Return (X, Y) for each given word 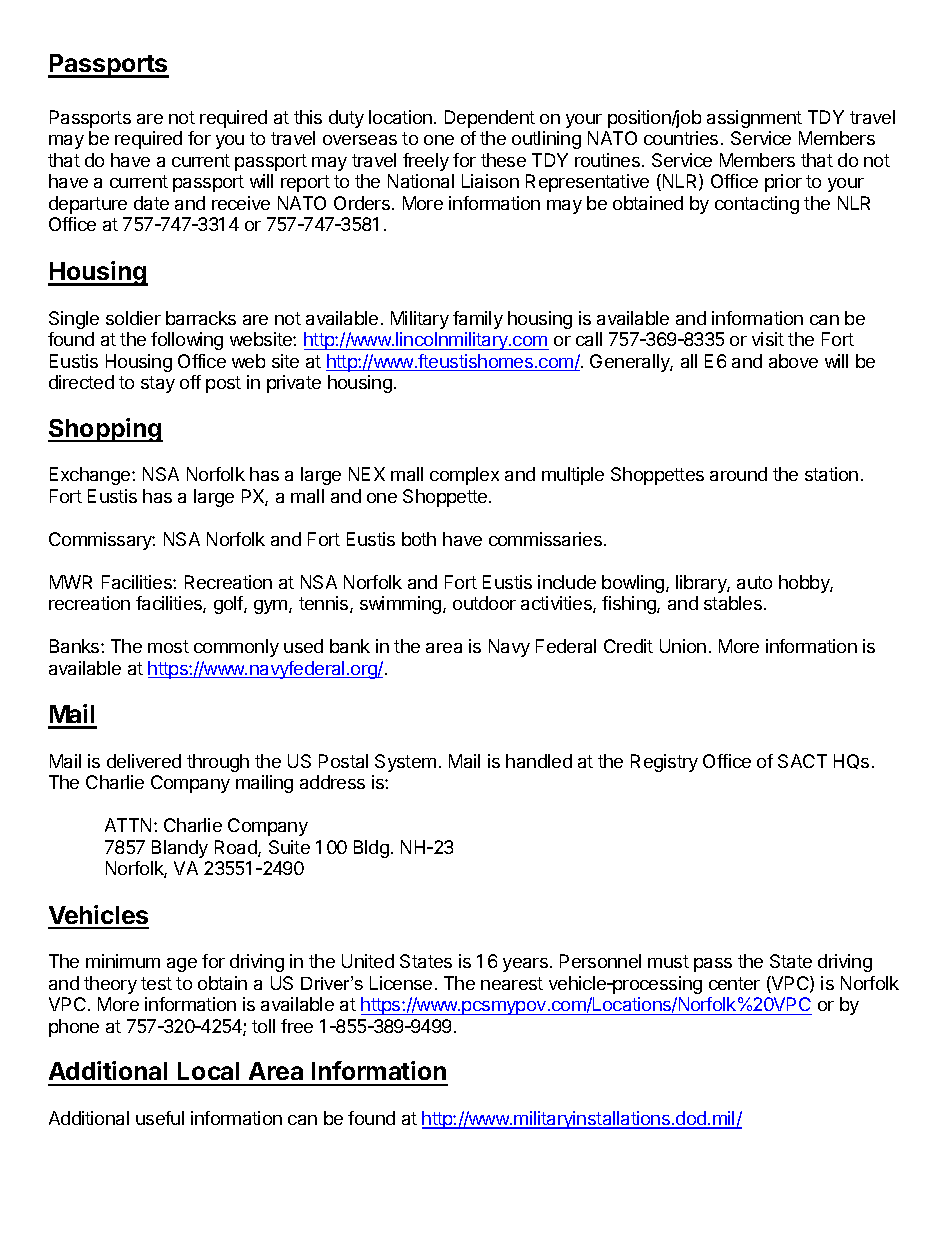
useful (160, 1118)
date (151, 203)
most (168, 646)
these (503, 160)
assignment (754, 119)
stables (733, 603)
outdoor (484, 603)
